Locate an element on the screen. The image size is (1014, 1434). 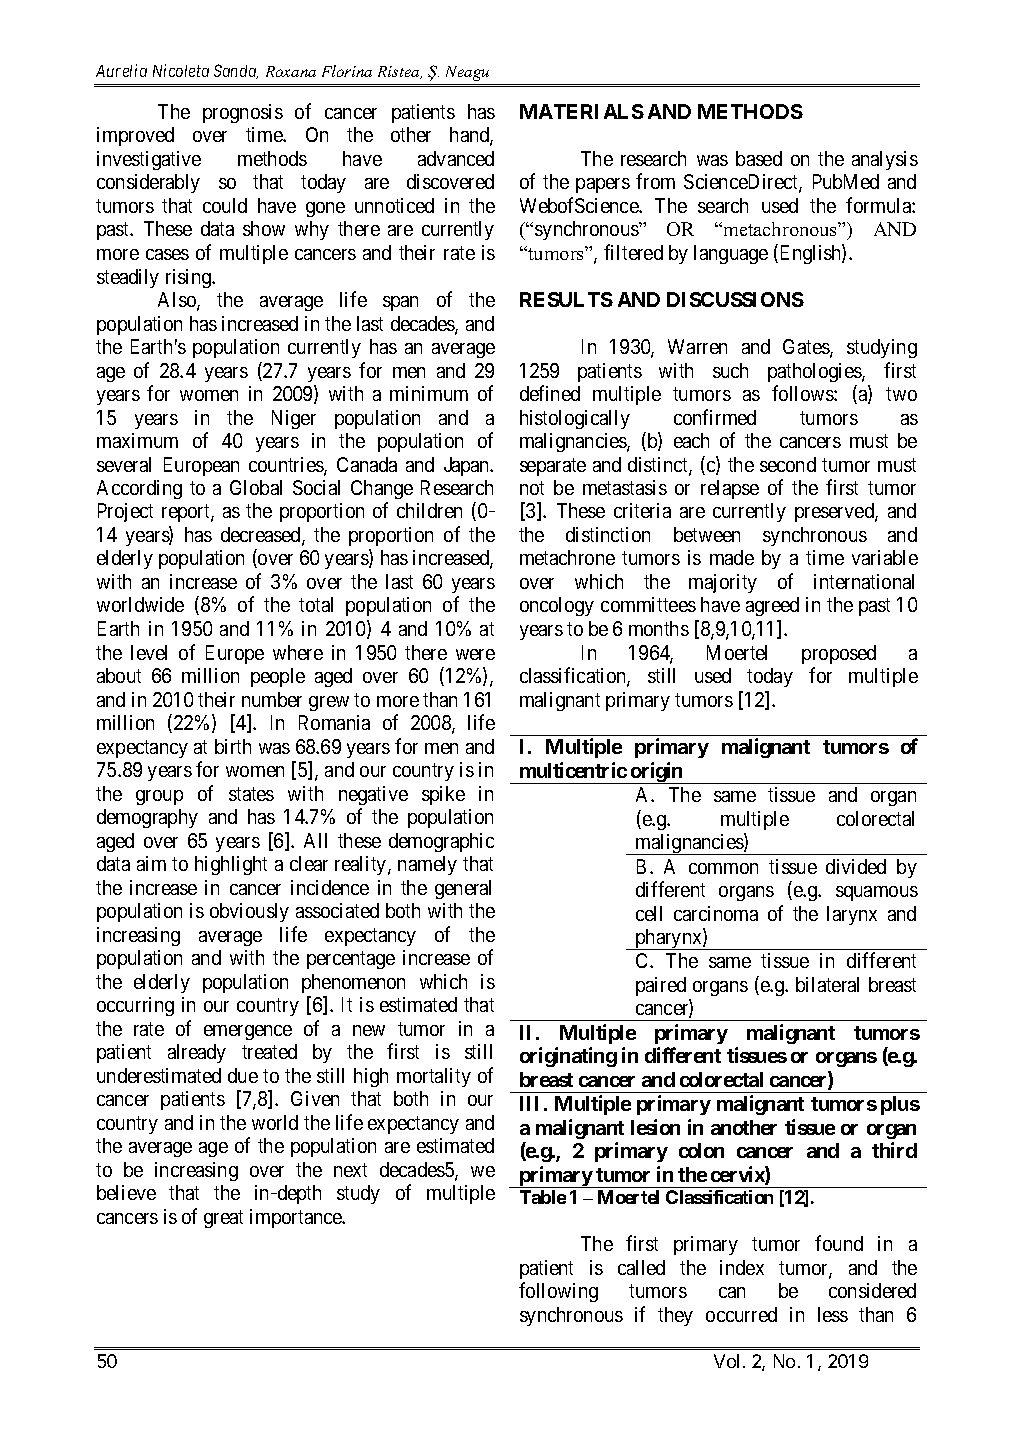
MATERIALS is located at coordinates (582, 111).
